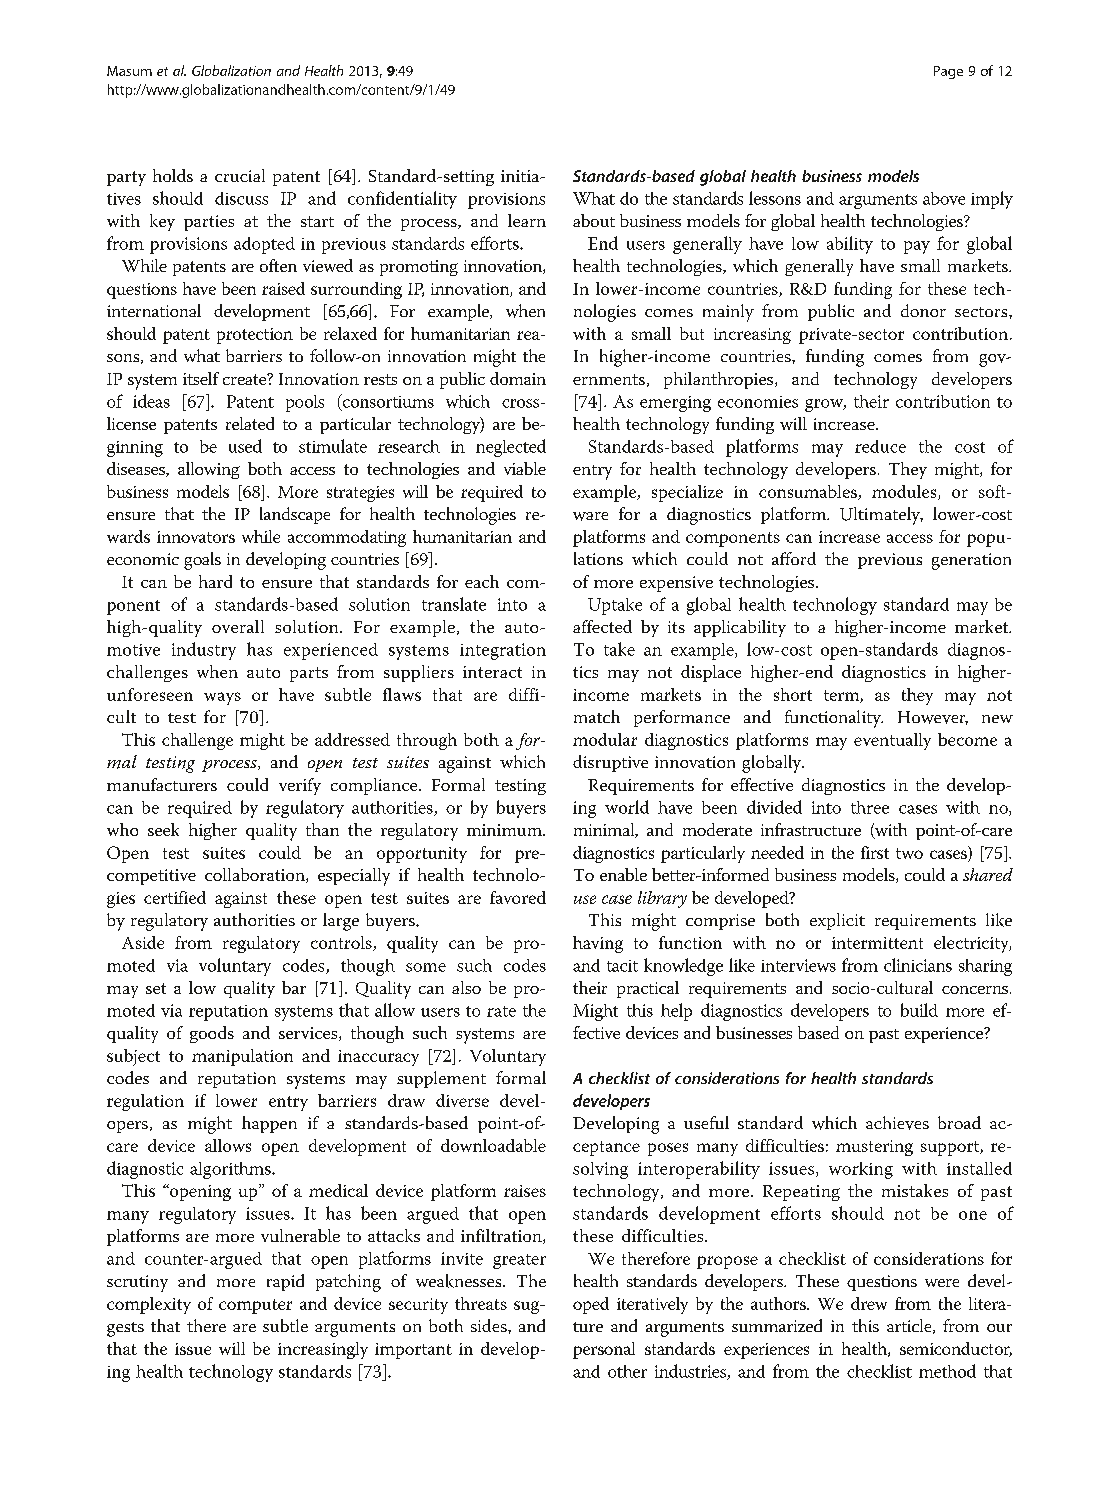  I want to click on about, so click(594, 220).
